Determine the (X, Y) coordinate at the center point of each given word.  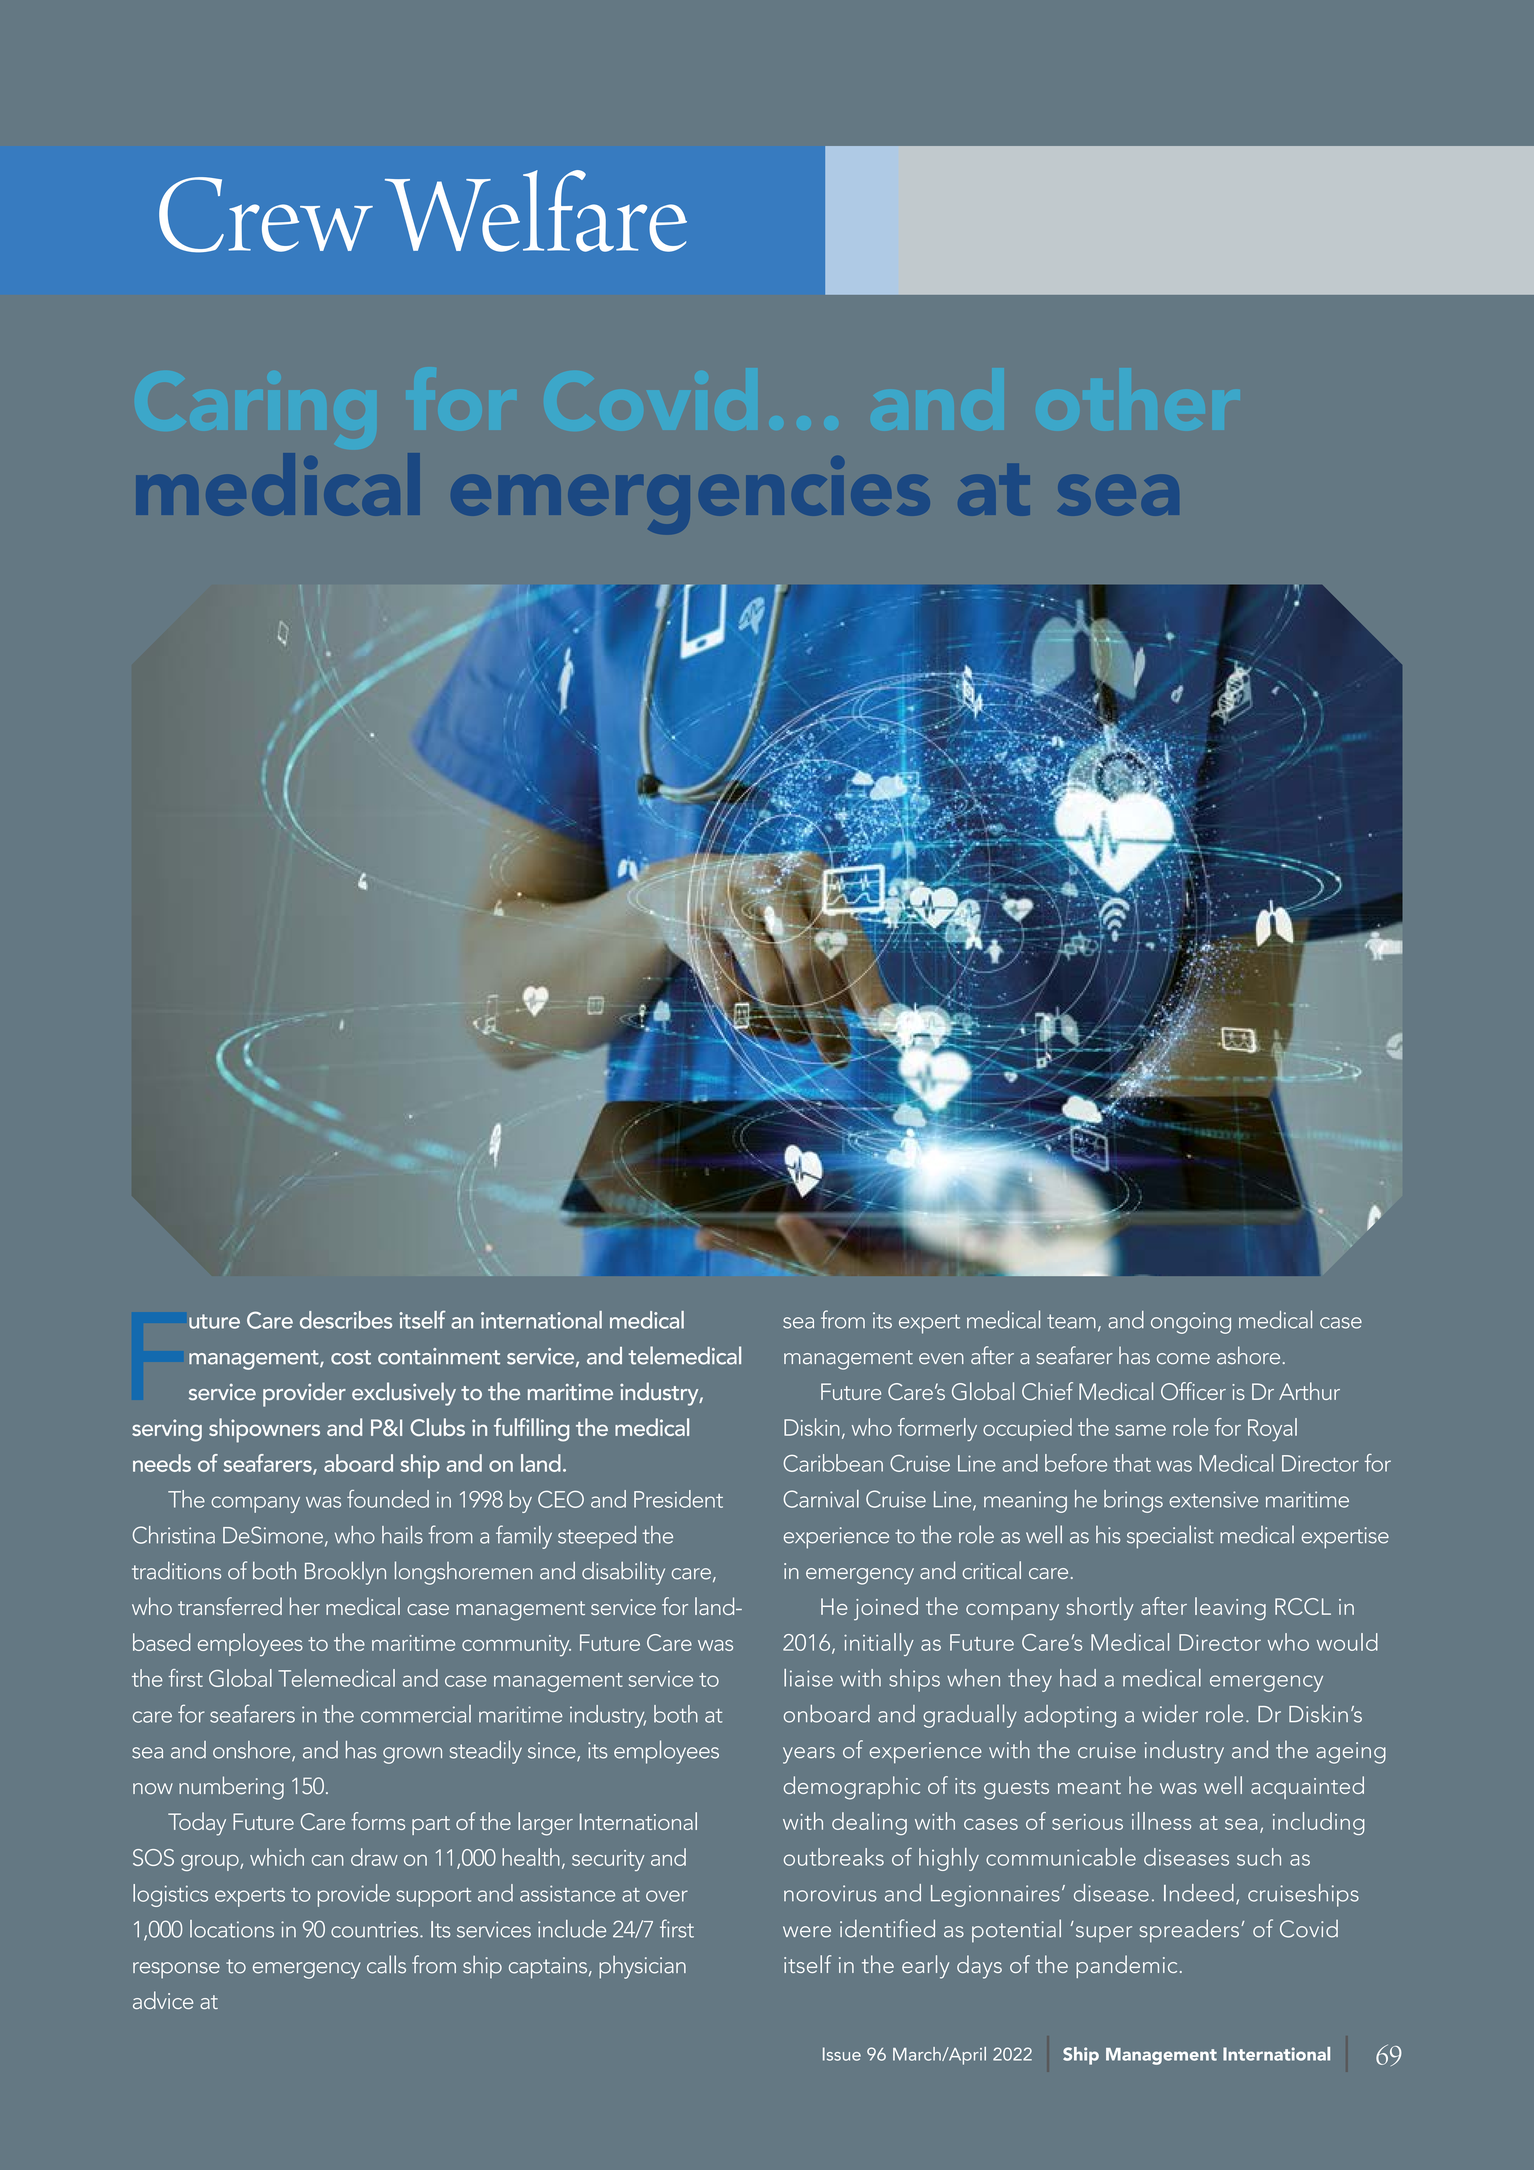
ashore (1248, 1355)
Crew (266, 215)
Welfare (536, 211)
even (941, 1359)
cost (351, 1357)
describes (346, 1320)
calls (386, 1964)
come (1183, 1359)
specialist (1170, 1537)
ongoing (1191, 1323)
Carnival (821, 1499)
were (807, 1932)
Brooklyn (345, 1573)
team (1071, 1321)
